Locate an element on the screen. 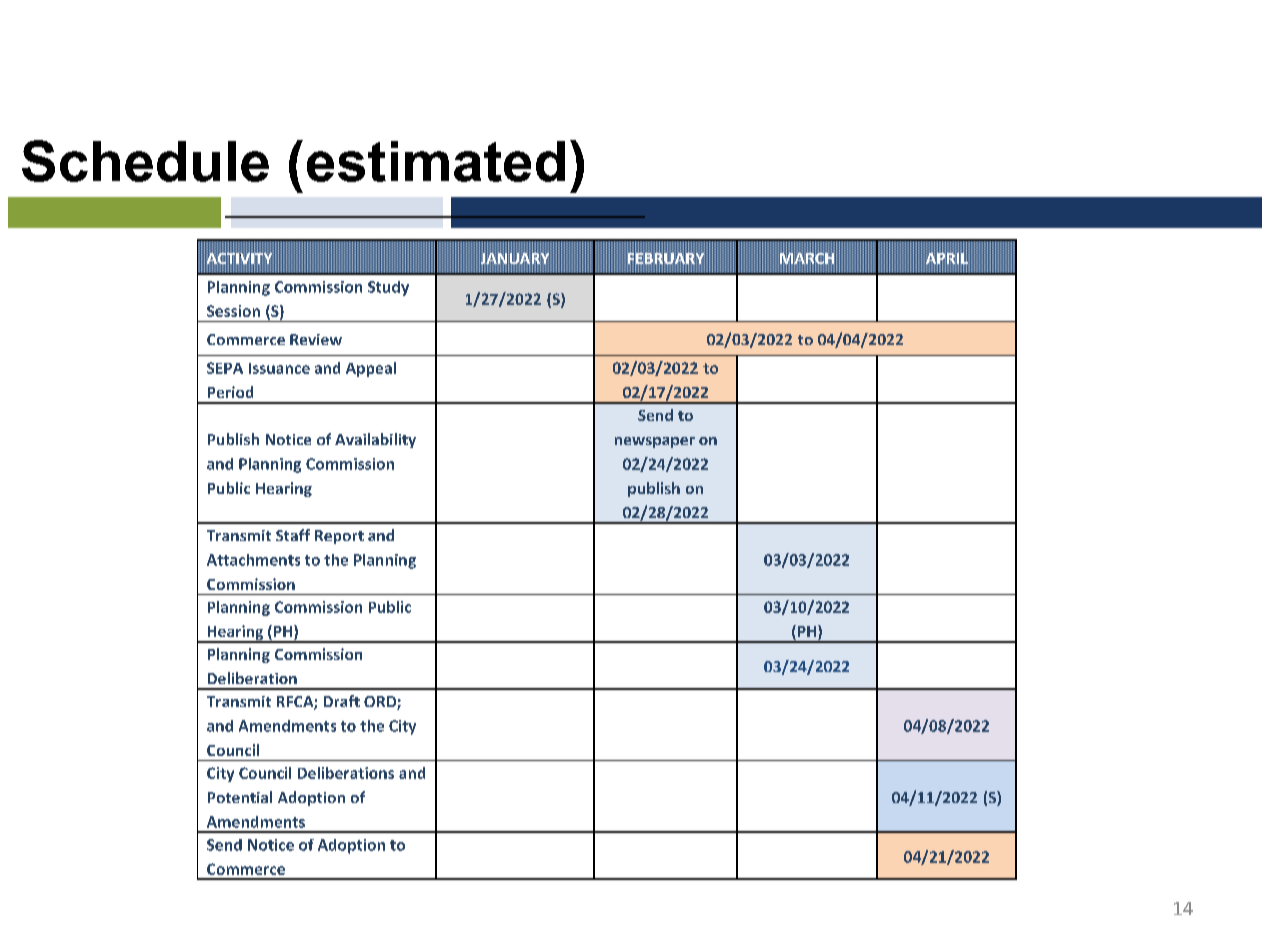 The width and height of the screenshot is (1270, 952). SEPA is located at coordinates (225, 368).
